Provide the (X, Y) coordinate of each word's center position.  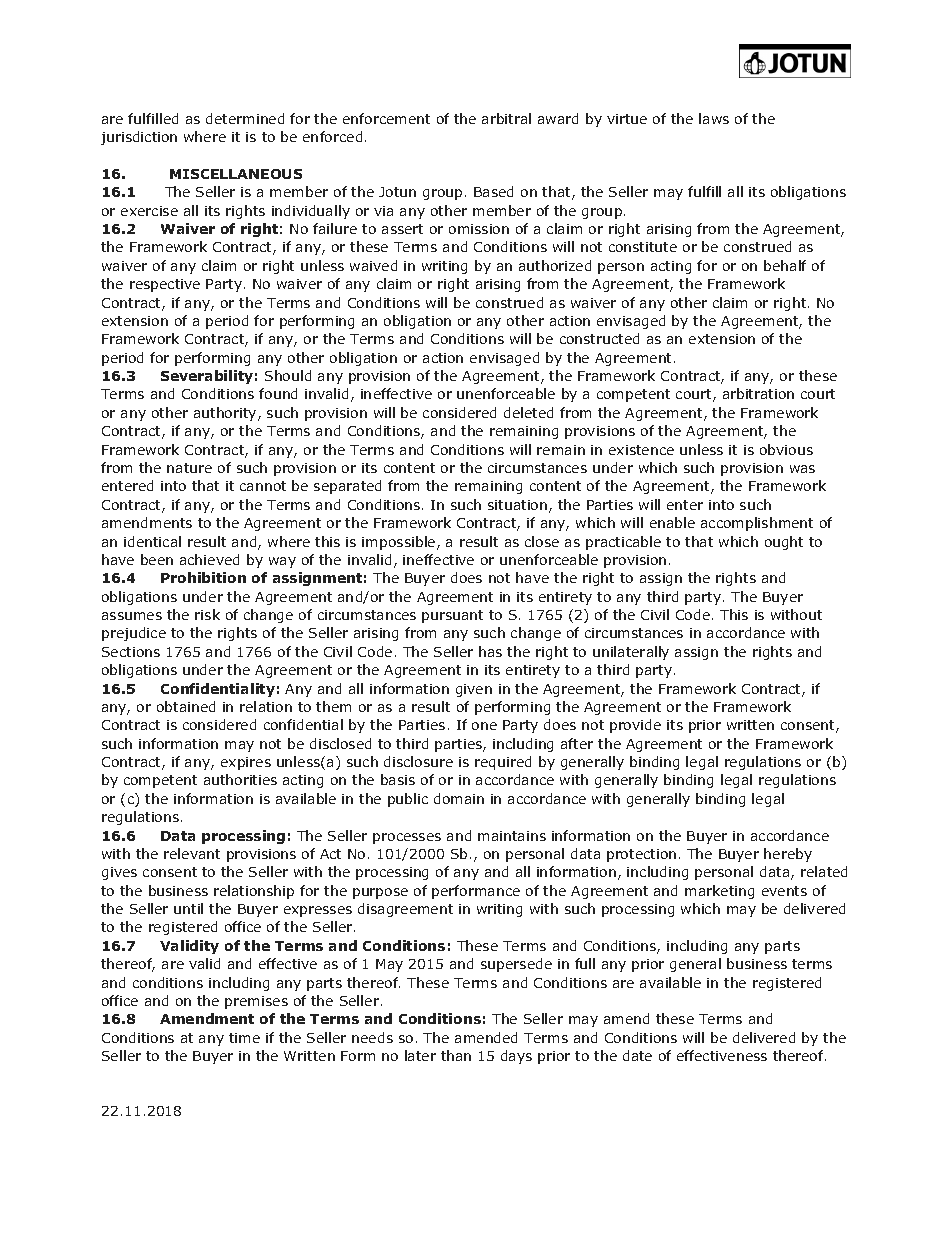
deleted (528, 412)
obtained (186, 706)
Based (493, 191)
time (244, 1038)
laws (714, 118)
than (456, 1055)
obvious (786, 449)
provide (635, 726)
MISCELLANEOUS (236, 174)
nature (189, 468)
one (484, 726)
